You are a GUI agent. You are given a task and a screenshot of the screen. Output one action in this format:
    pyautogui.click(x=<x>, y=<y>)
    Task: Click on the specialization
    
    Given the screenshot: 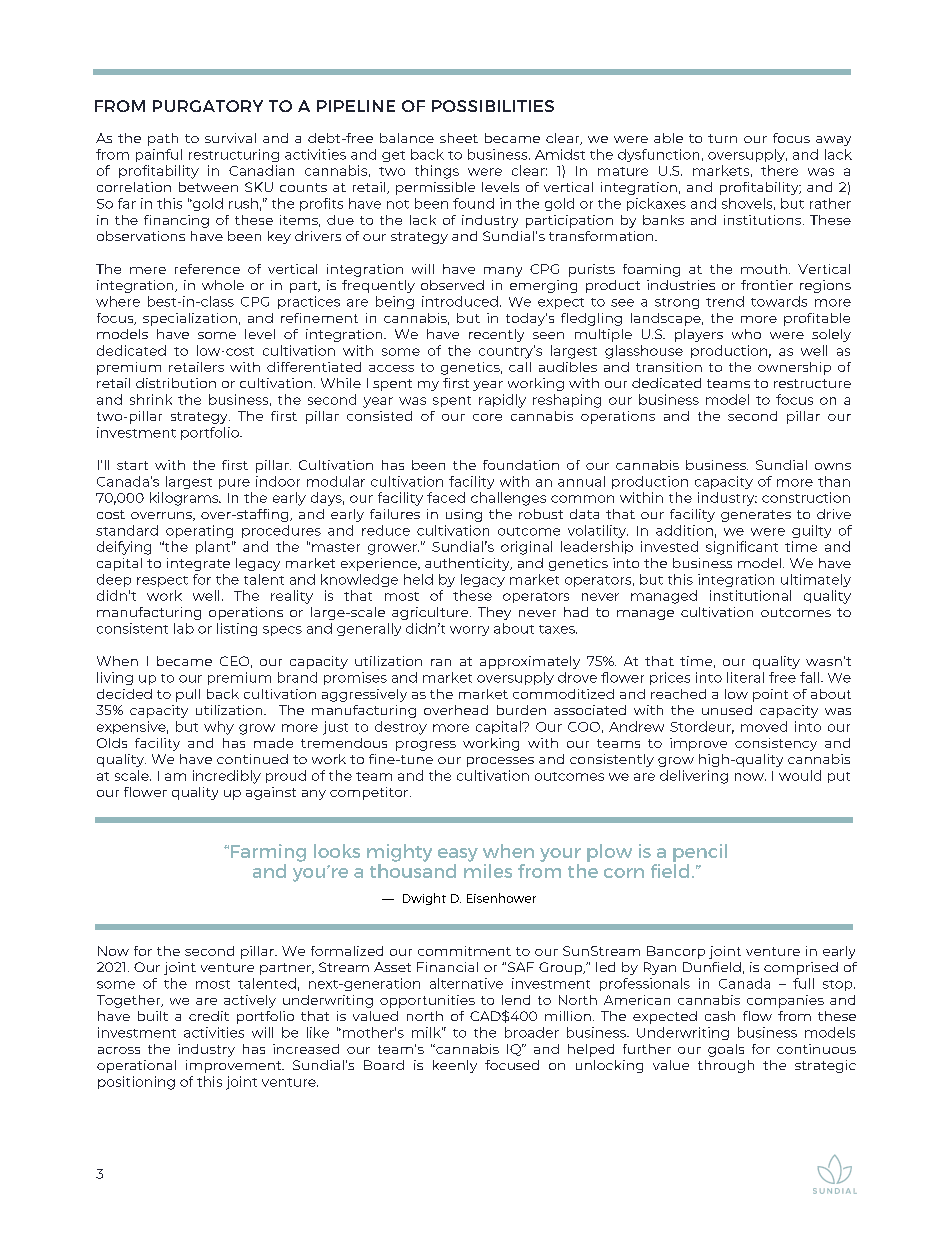 What is the action you would take?
    pyautogui.click(x=190, y=319)
